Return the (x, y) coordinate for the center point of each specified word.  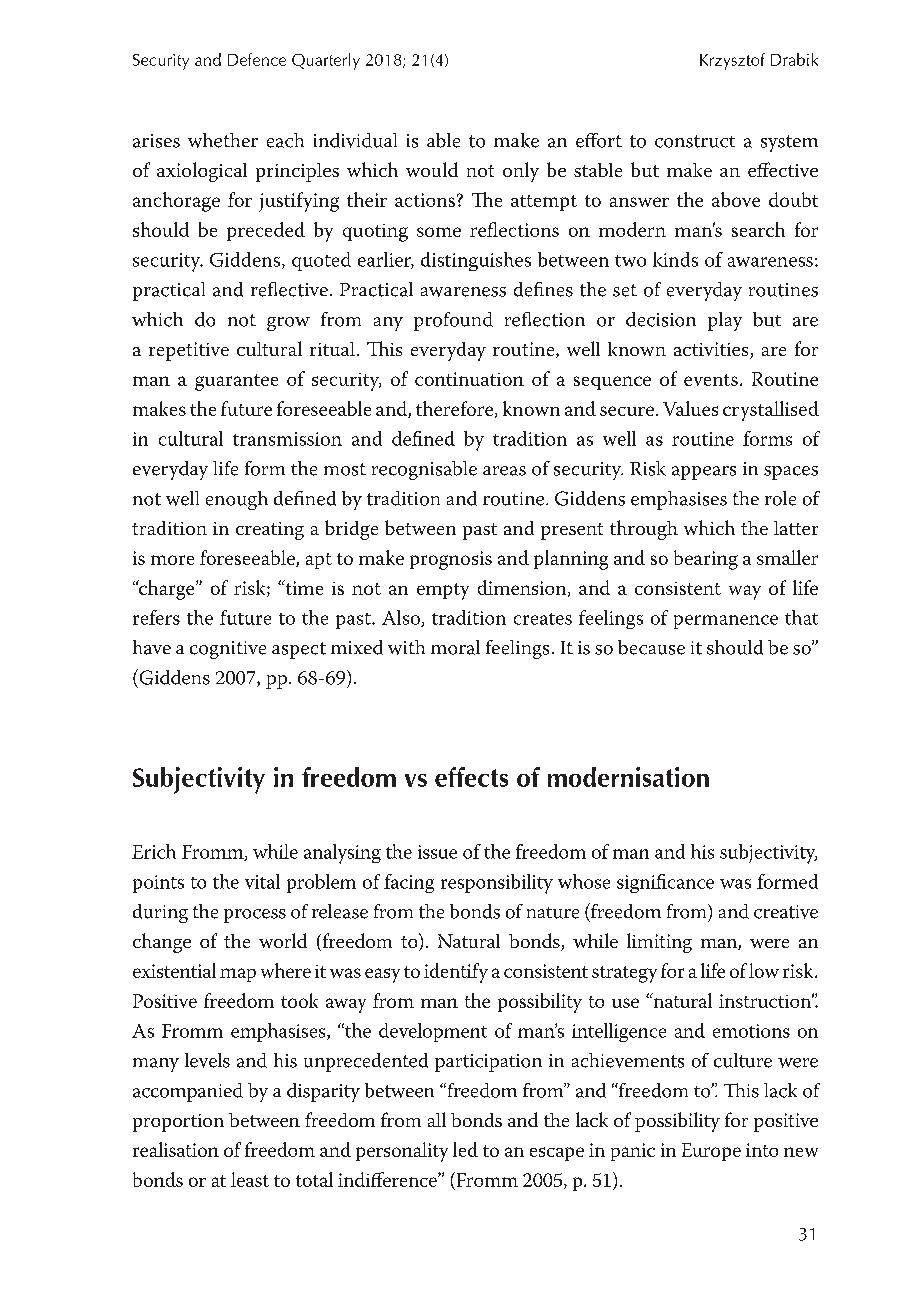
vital (262, 881)
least (250, 1179)
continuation (469, 379)
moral (455, 647)
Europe (711, 1152)
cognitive (228, 650)
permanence (726, 622)
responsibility (497, 884)
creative (786, 912)
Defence (257, 59)
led (465, 1149)
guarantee (236, 382)
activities (712, 350)
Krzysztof (732, 61)
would (432, 169)
